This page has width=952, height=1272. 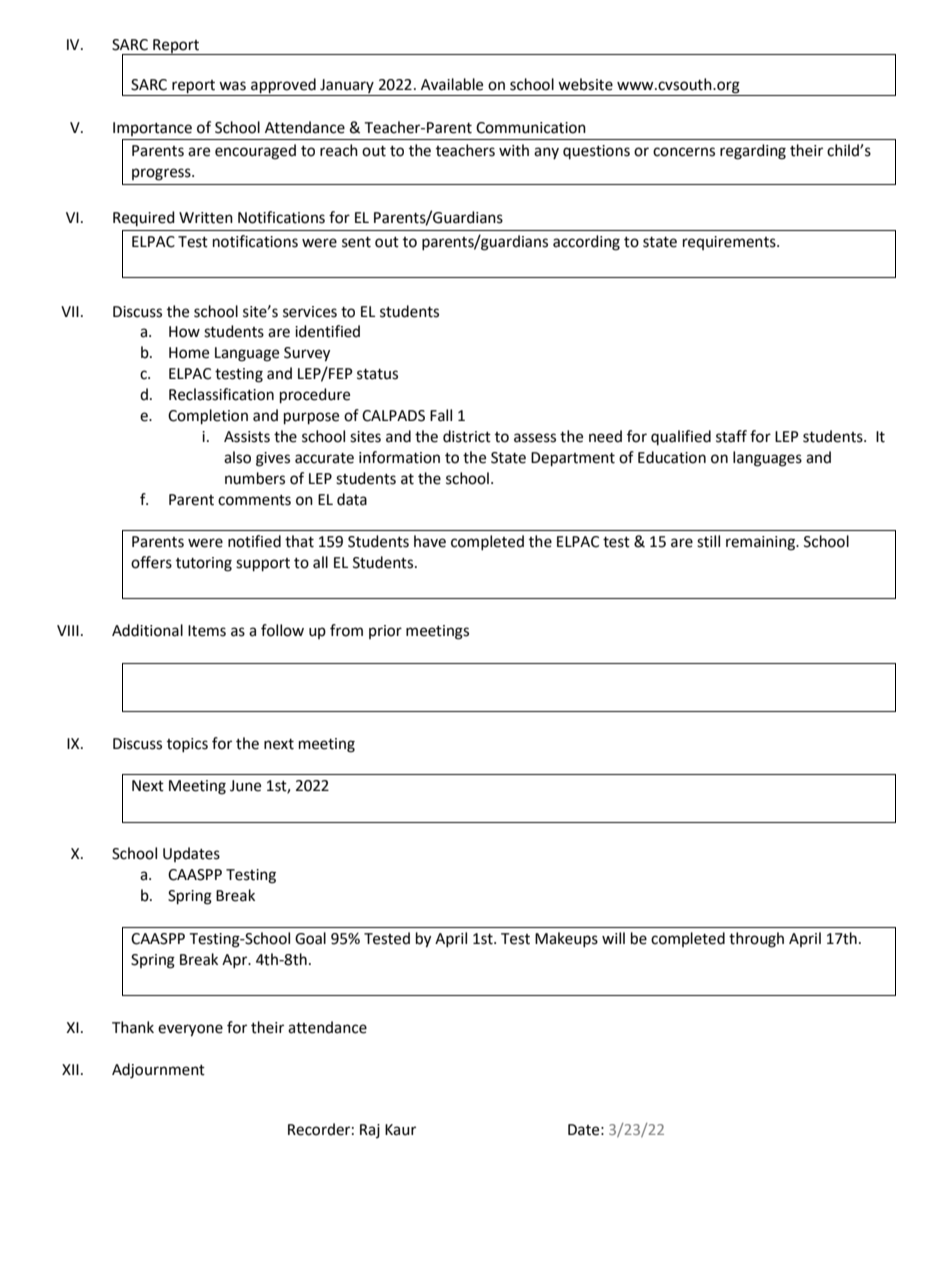 I want to click on concerns, so click(x=684, y=152).
